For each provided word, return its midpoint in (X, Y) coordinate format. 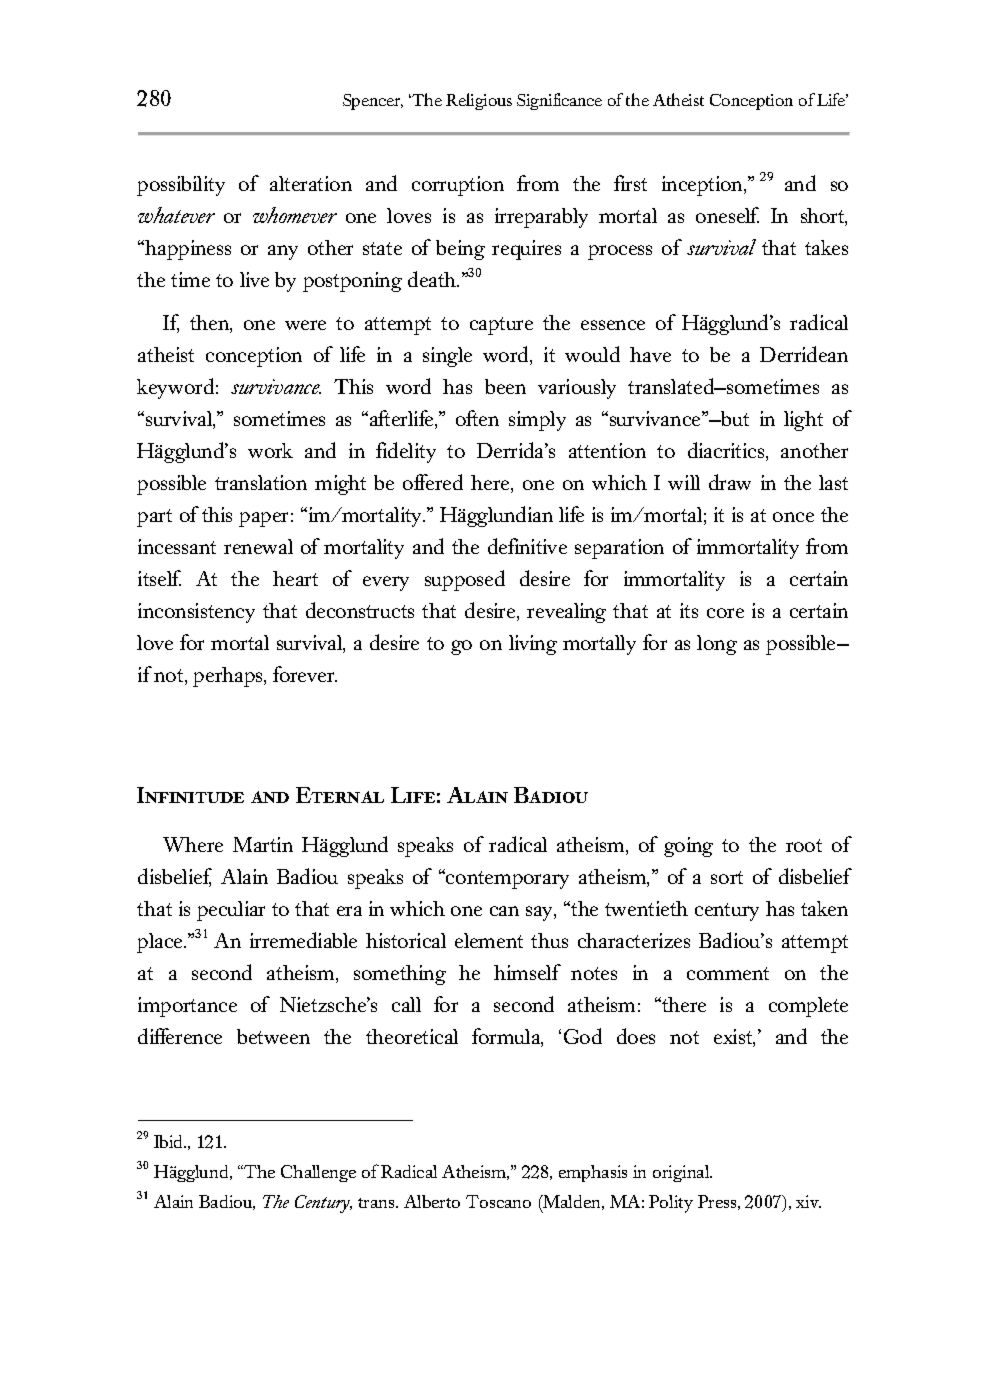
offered (433, 482)
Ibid (170, 1141)
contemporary (506, 879)
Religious (479, 101)
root (804, 845)
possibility (181, 186)
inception (703, 186)
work (270, 450)
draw (730, 482)
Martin (263, 844)
